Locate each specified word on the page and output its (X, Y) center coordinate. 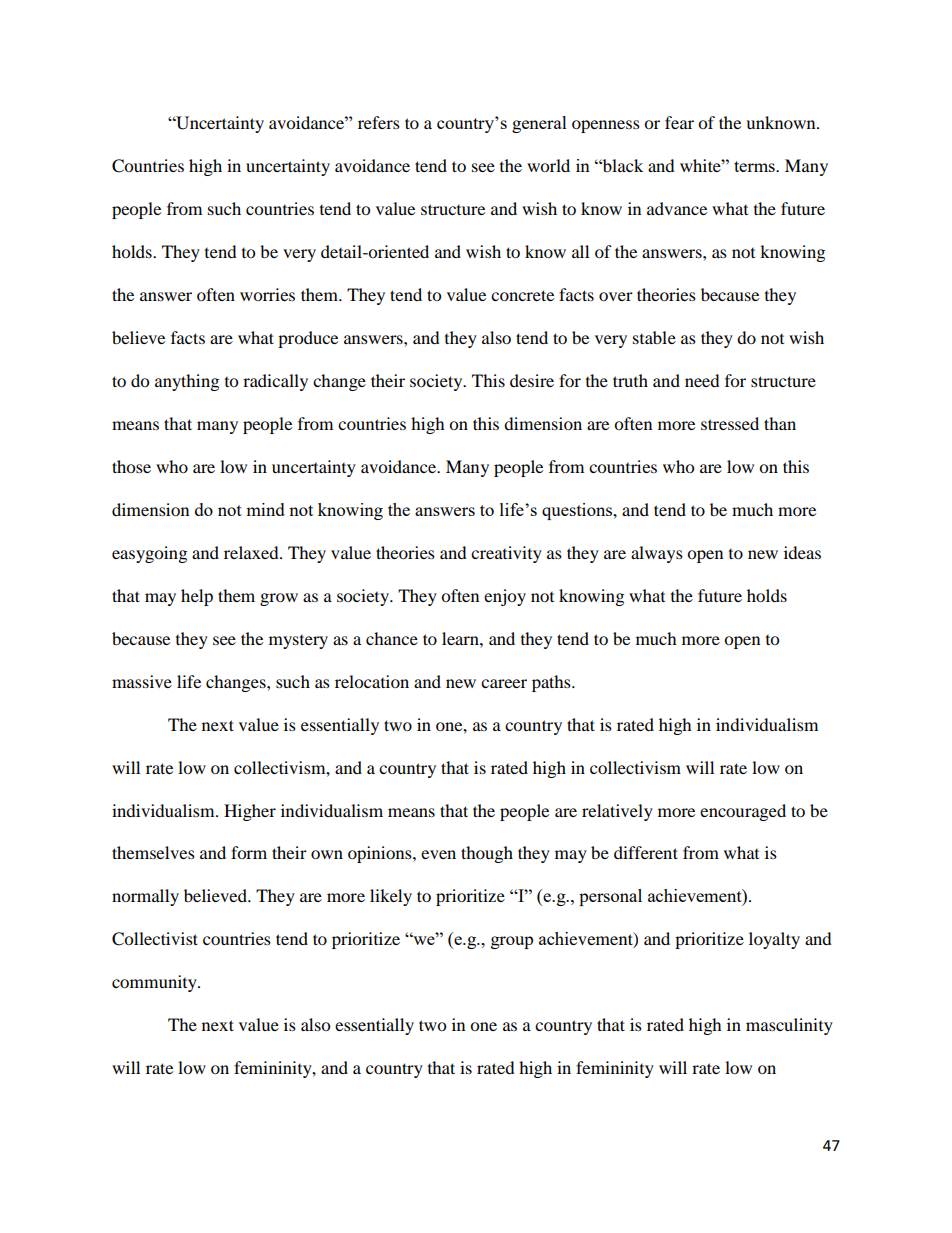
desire (532, 380)
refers (379, 122)
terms (755, 166)
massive (142, 681)
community (155, 983)
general (539, 124)
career (504, 683)
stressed (730, 423)
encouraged (743, 812)
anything (187, 382)
